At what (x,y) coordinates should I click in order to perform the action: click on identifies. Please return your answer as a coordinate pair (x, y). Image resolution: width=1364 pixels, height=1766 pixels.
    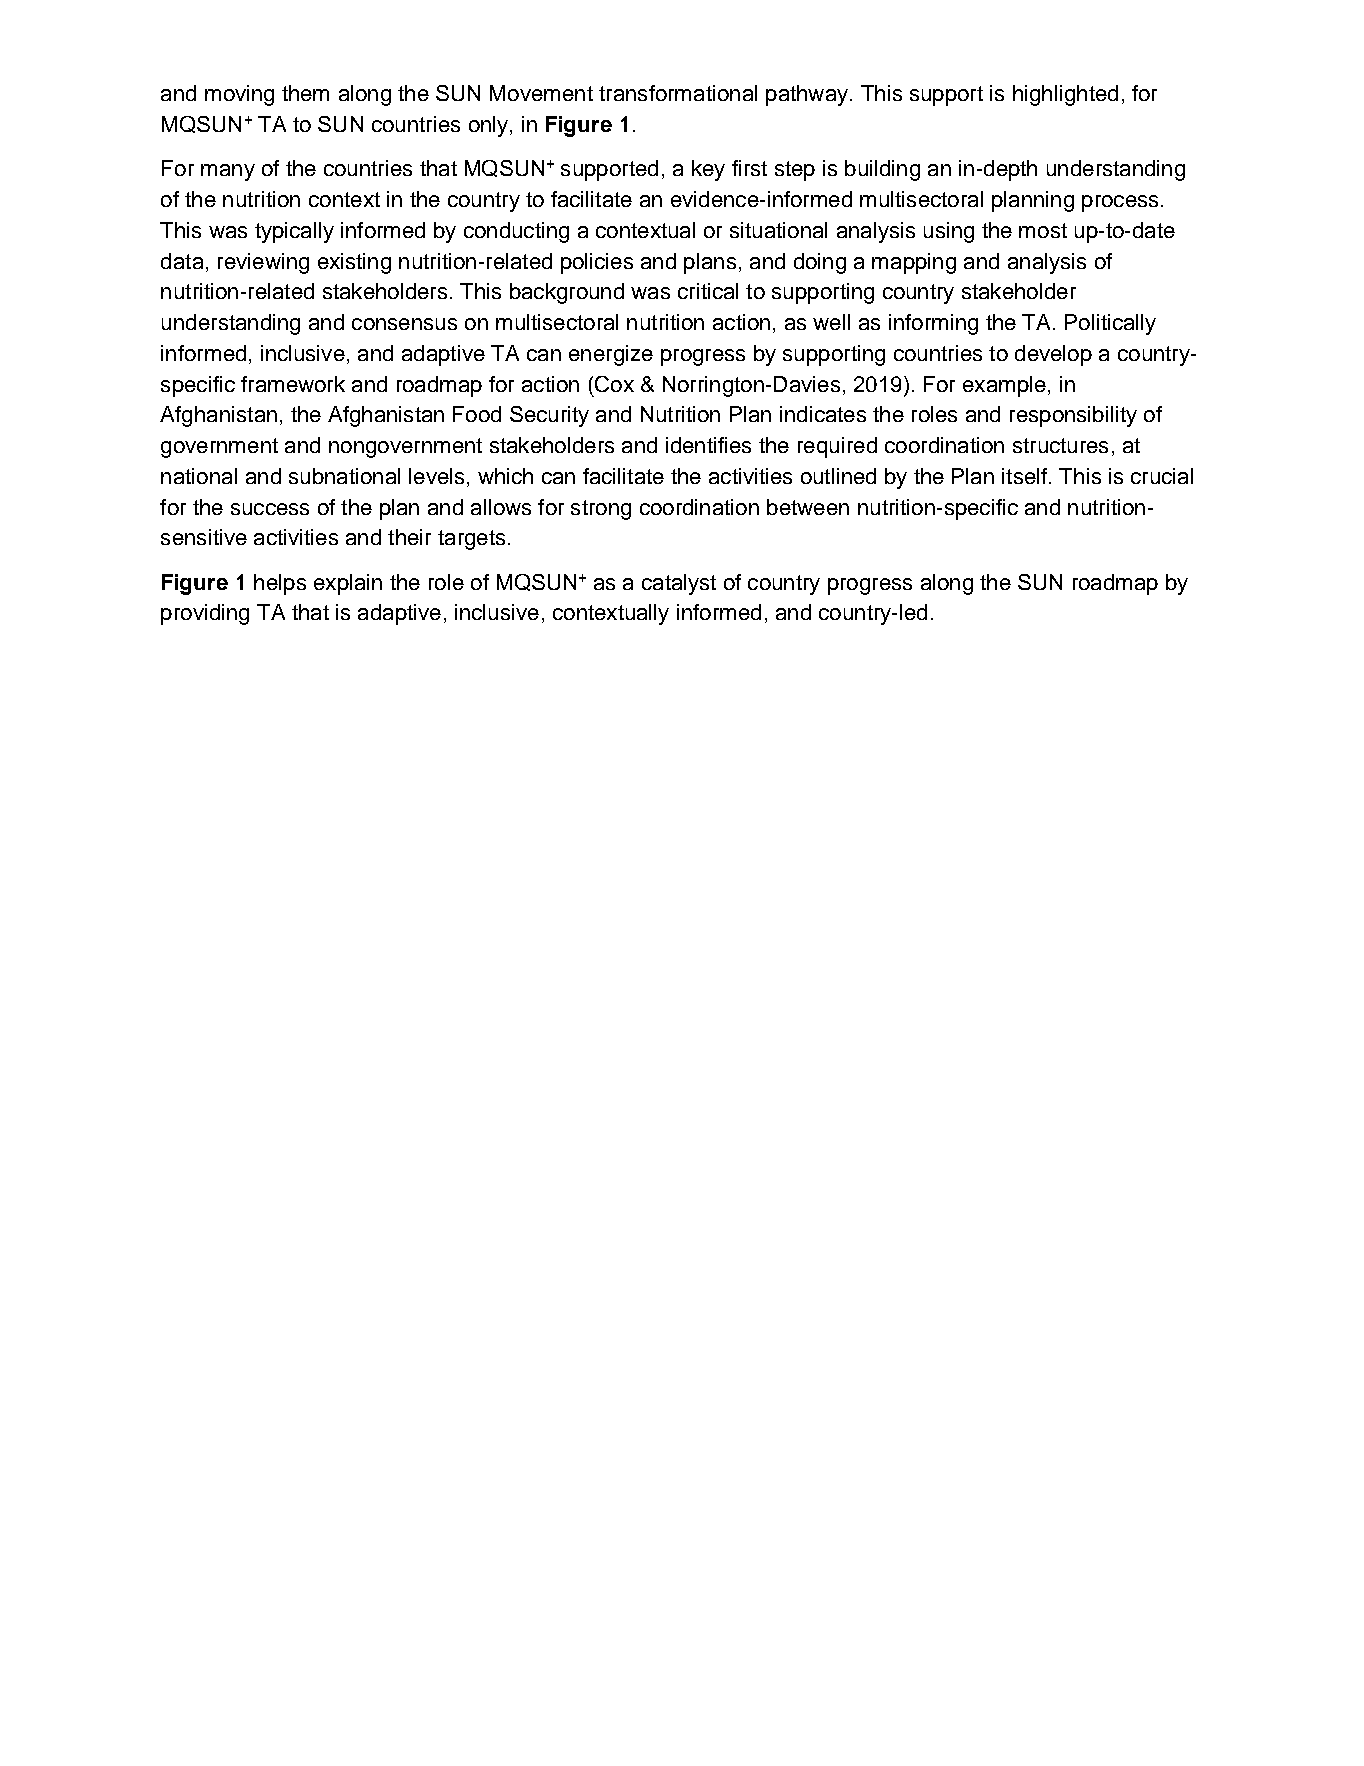
    Looking at the image, I should click on (708, 445).
